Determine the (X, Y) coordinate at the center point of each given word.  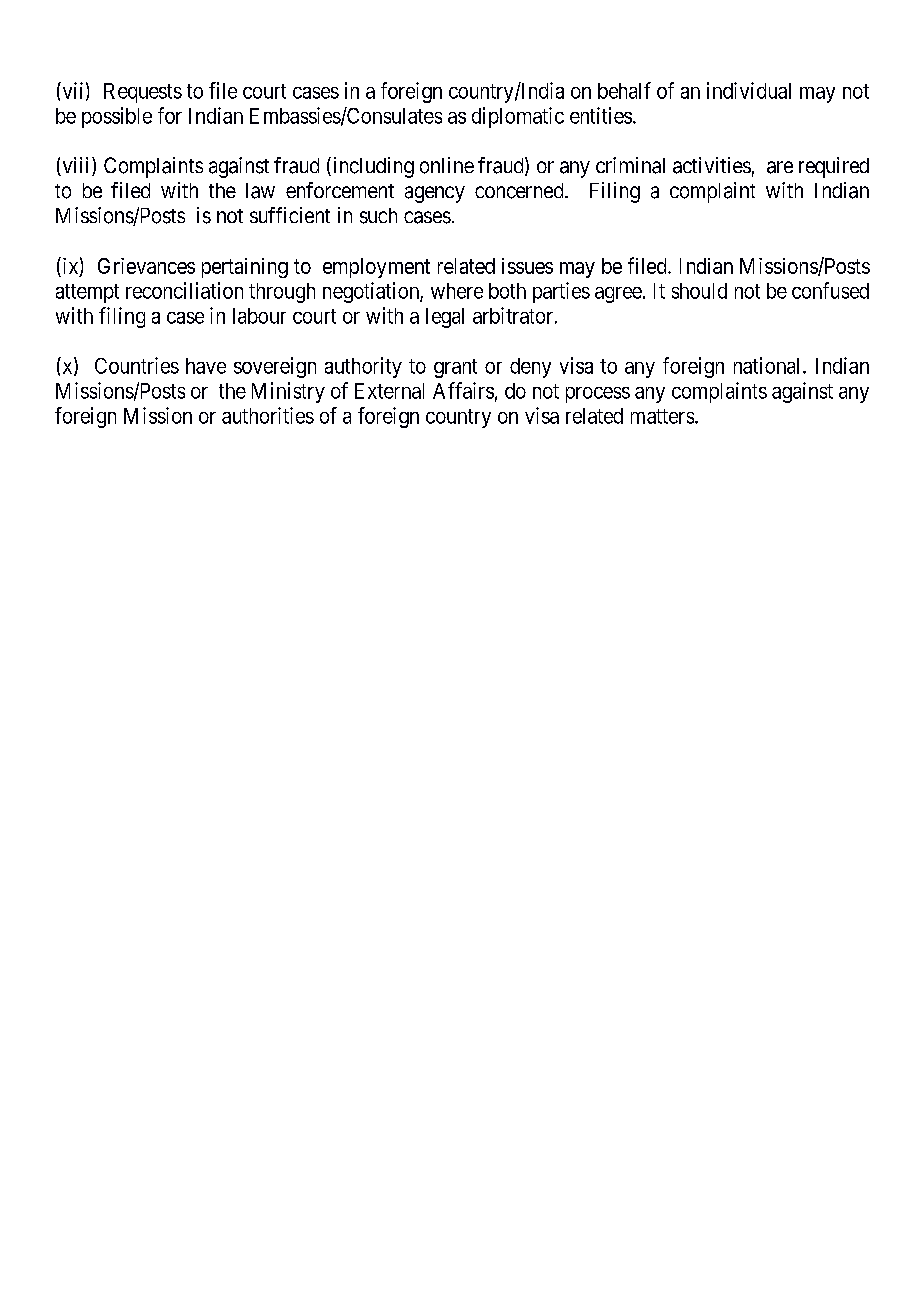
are (780, 167)
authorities (268, 415)
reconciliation (184, 290)
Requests (143, 93)
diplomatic (518, 117)
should (699, 291)
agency (435, 194)
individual (749, 90)
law (260, 191)
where (457, 291)
